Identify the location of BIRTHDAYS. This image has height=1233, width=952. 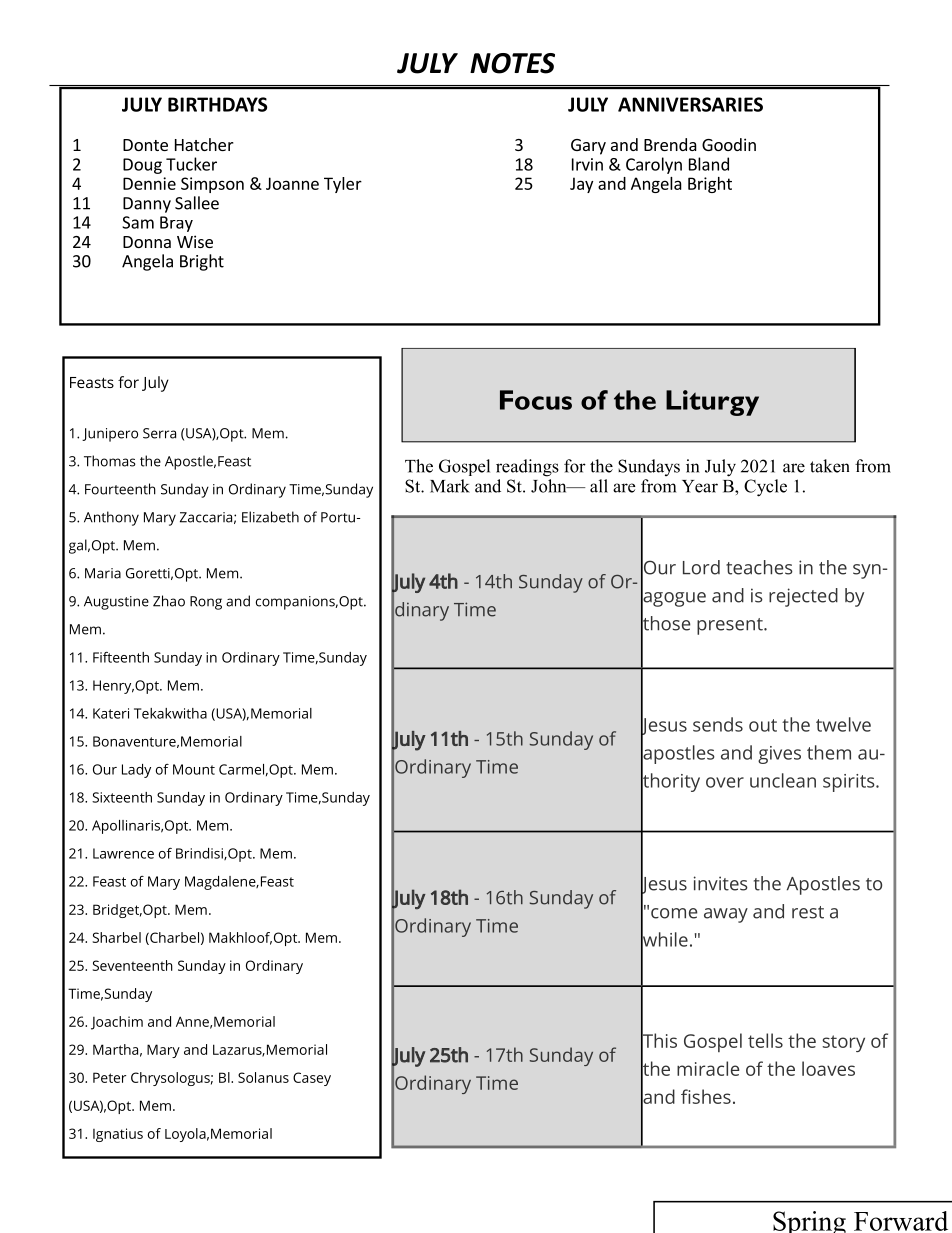
(217, 104).
